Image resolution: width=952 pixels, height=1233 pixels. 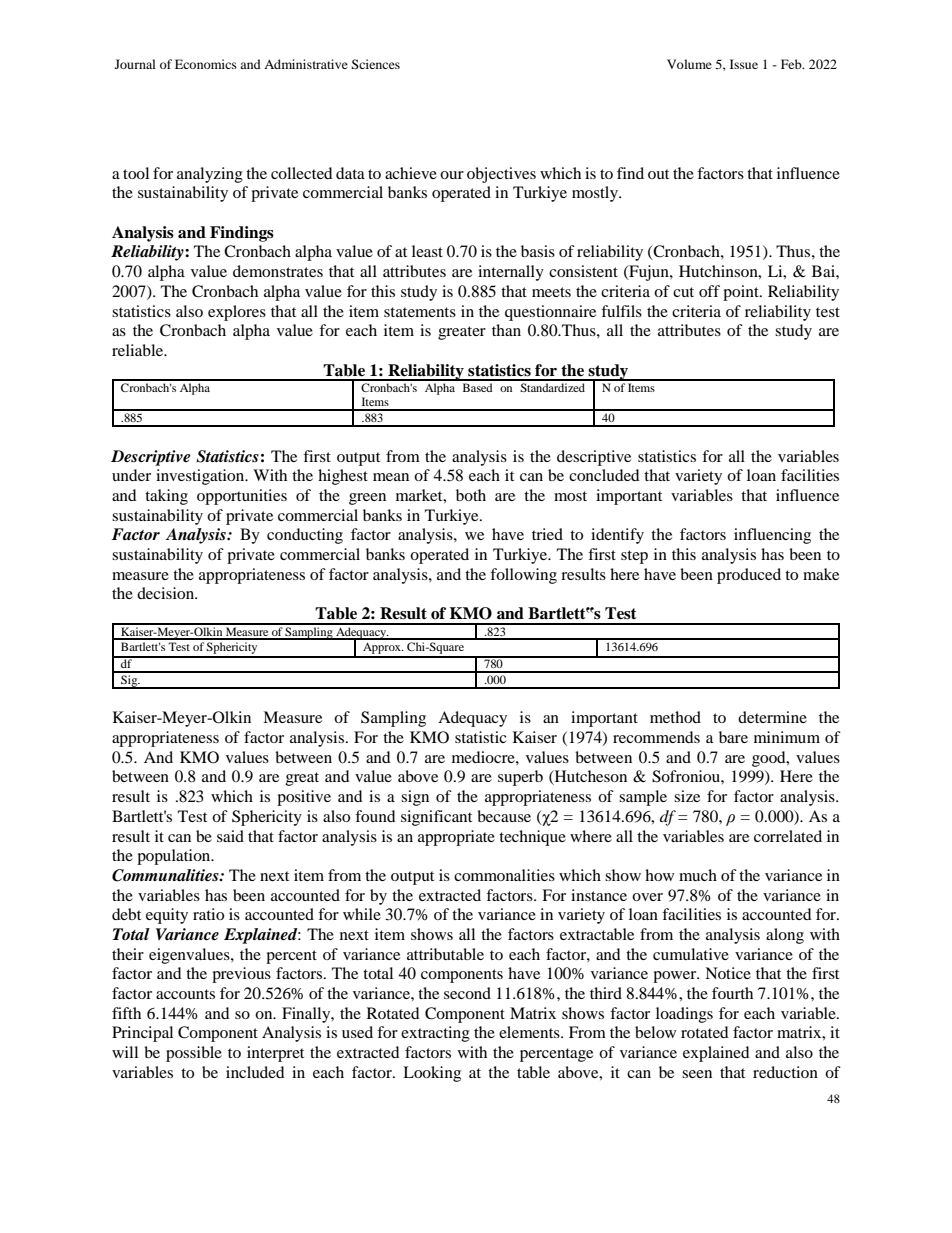 I want to click on following, so click(x=523, y=576).
